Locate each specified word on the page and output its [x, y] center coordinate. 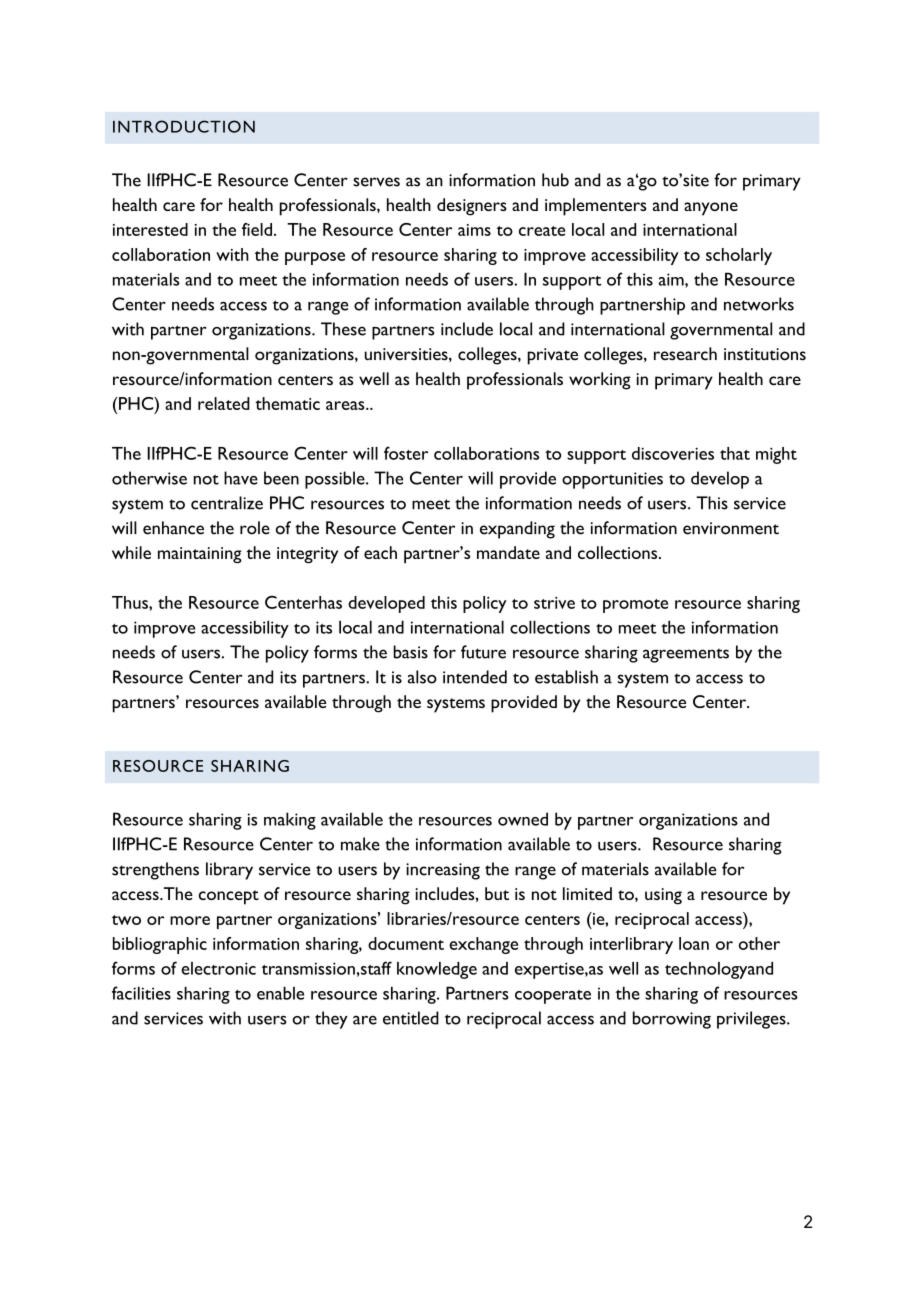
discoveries [673, 453]
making [290, 821]
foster [406, 453]
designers [472, 207]
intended [475, 677]
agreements [686, 655]
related [224, 403]
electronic [218, 968]
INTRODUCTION [184, 126]
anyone [711, 209]
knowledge [437, 970]
